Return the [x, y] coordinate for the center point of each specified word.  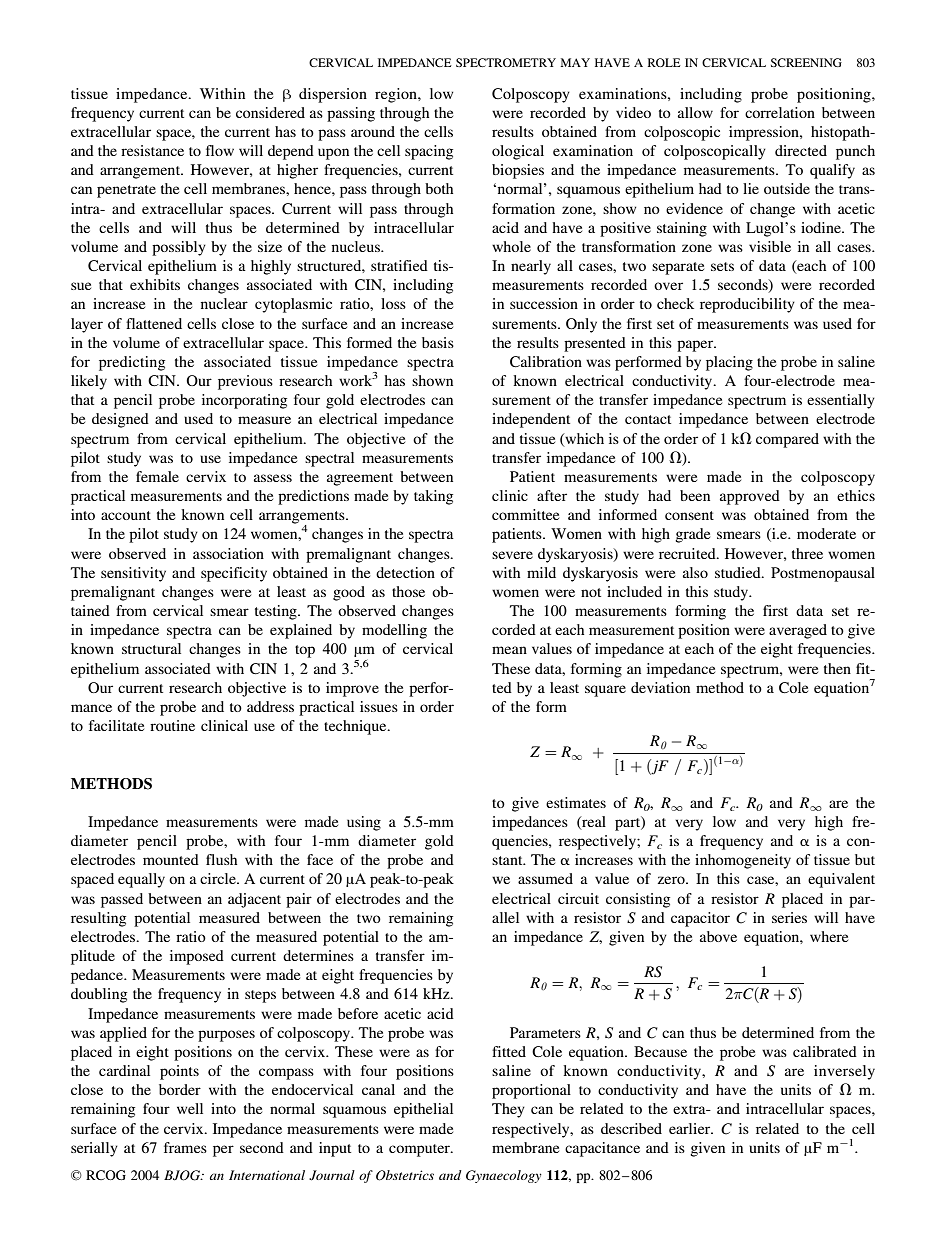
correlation [780, 112]
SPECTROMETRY [506, 62]
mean [509, 650]
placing [729, 363]
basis [438, 342]
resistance [152, 150]
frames [185, 1147]
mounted [171, 859]
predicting [132, 363]
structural [151, 648]
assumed [545, 878]
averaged [798, 631]
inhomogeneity [743, 861]
